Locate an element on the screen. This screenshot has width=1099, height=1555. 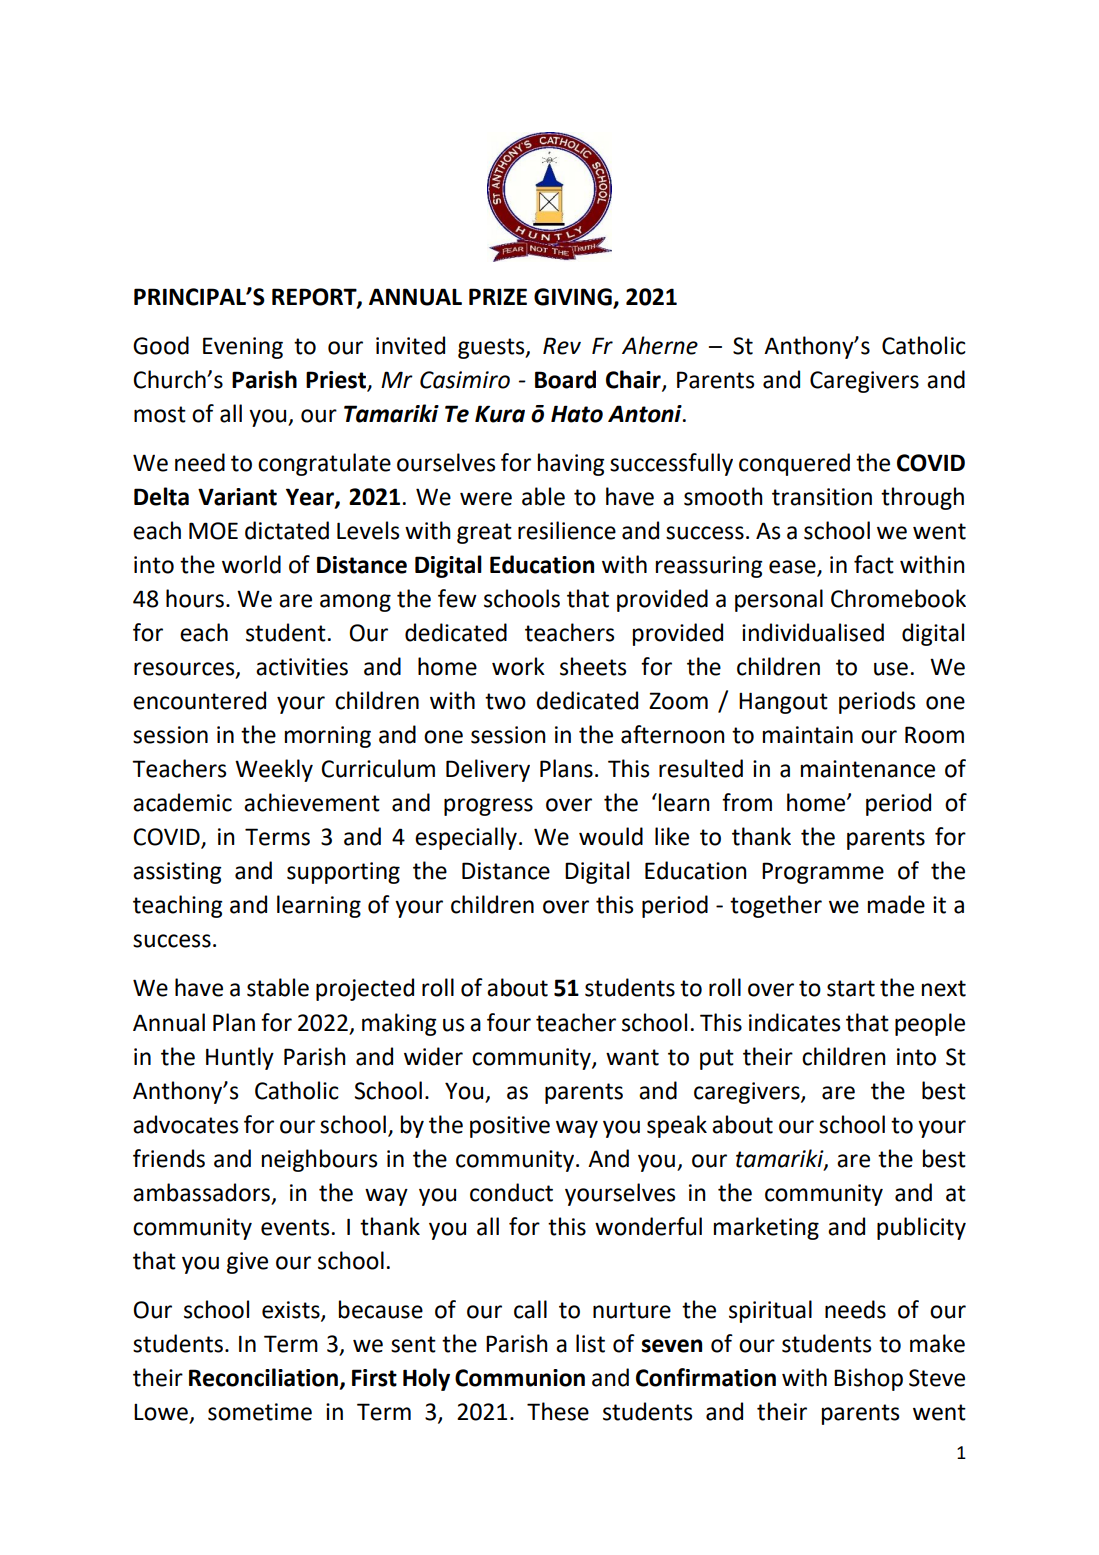
conquered is located at coordinates (794, 464).
